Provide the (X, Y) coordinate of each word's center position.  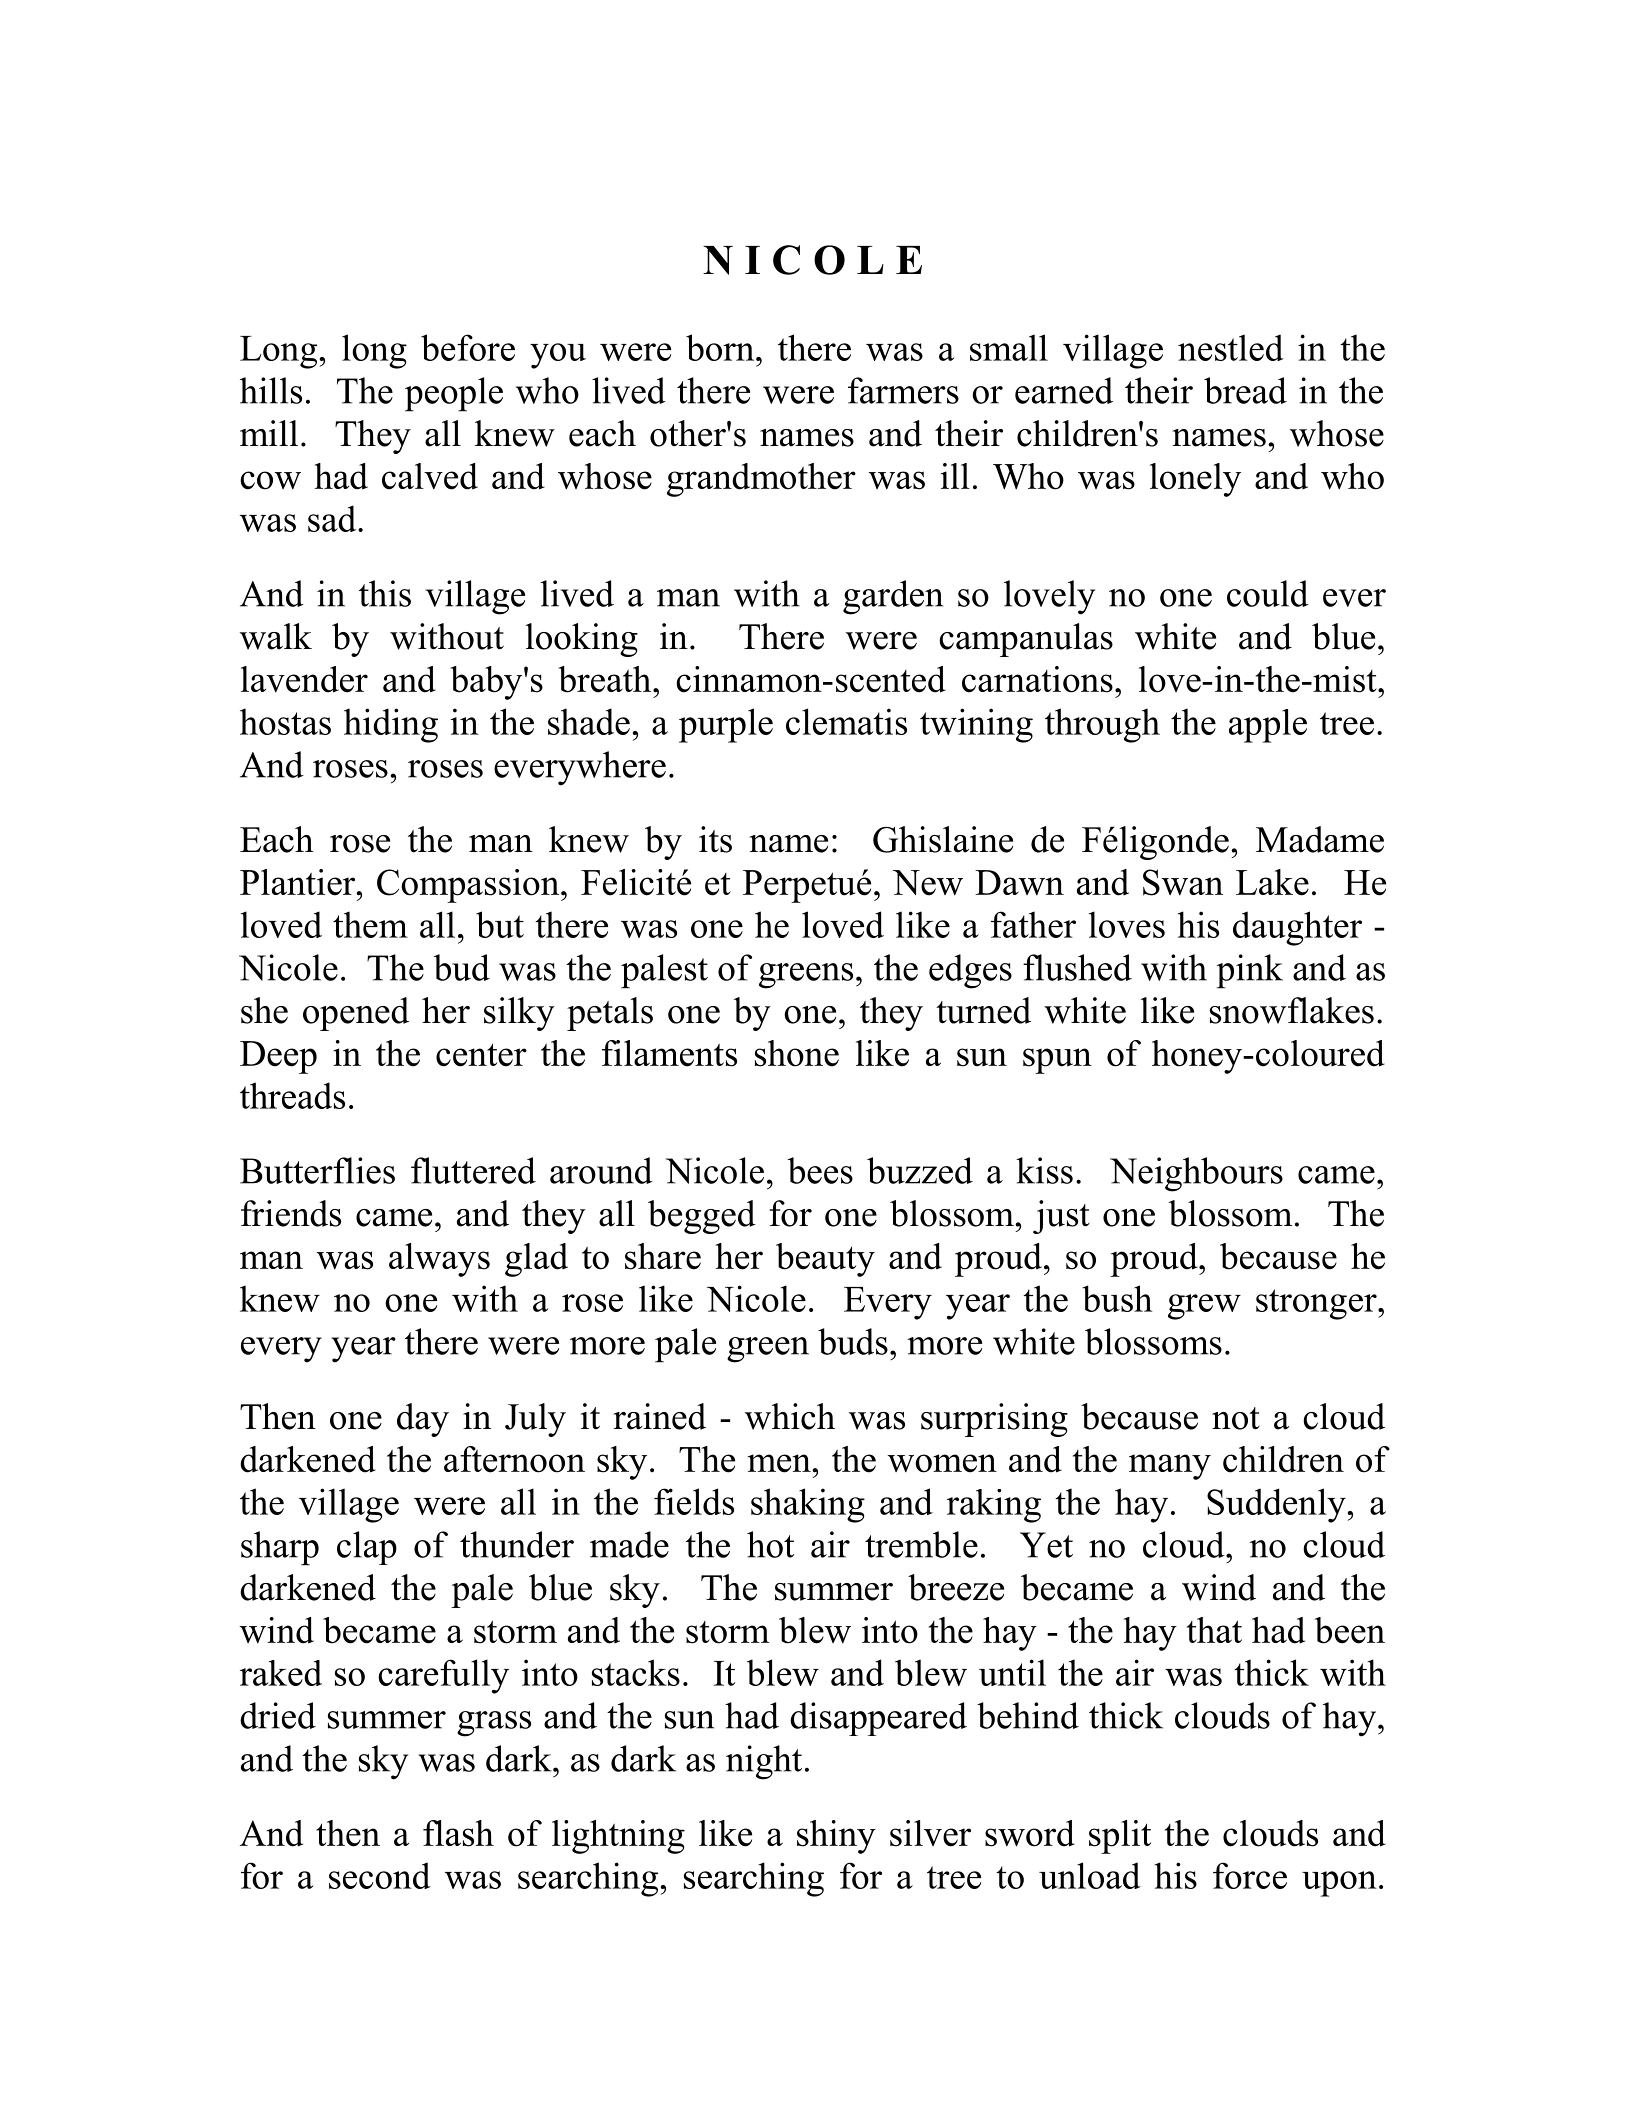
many (1170, 1467)
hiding (391, 725)
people (454, 394)
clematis (846, 721)
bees (820, 1170)
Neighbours (1196, 1174)
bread (1245, 390)
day (423, 1420)
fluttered (473, 1170)
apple (1268, 726)
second (380, 1875)
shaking (808, 1505)
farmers (903, 390)
